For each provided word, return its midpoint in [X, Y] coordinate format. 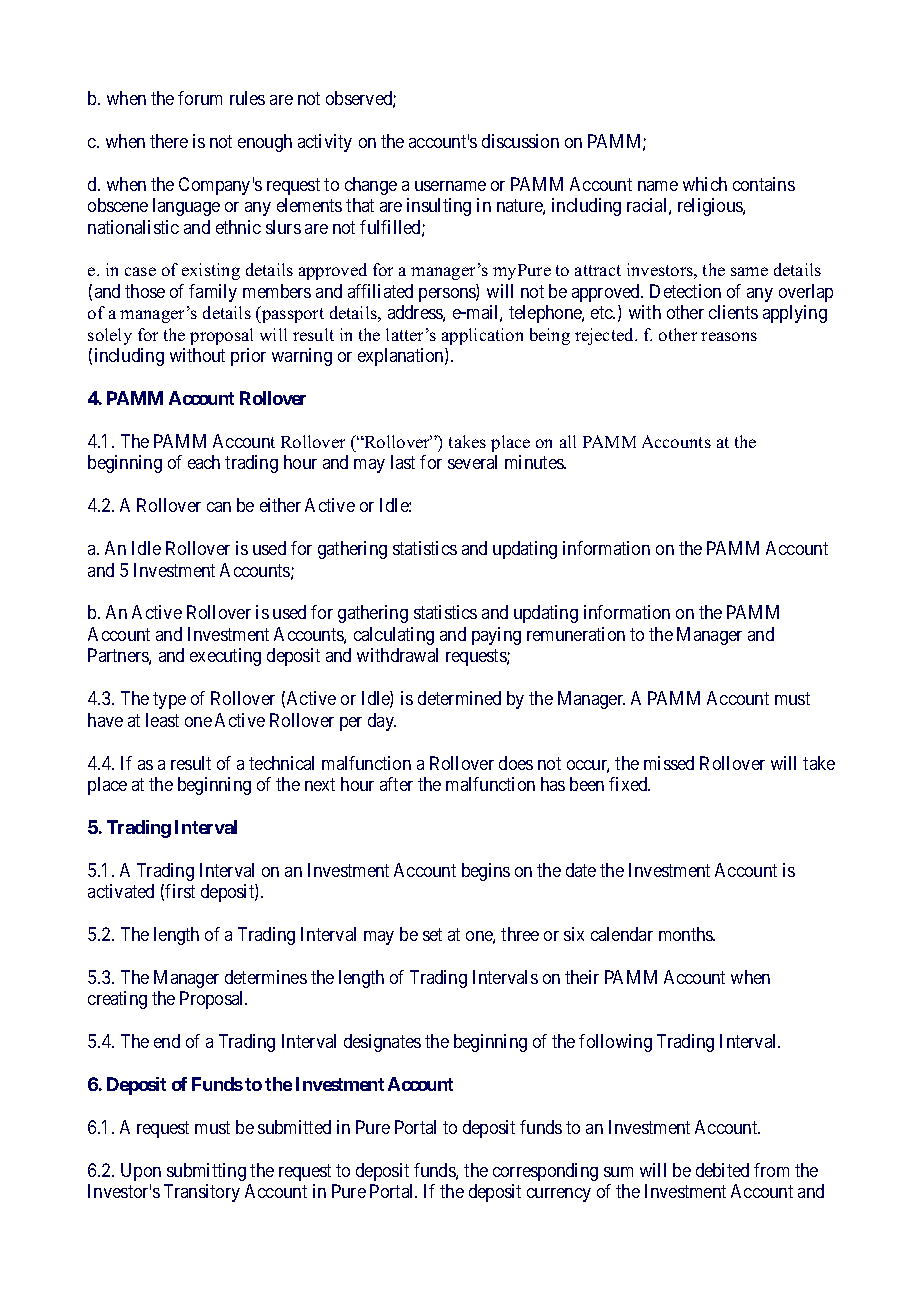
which [705, 184]
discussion [520, 141]
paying [496, 636]
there [169, 141]
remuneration [576, 634]
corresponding [545, 1172]
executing [225, 657]
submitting [206, 1172]
